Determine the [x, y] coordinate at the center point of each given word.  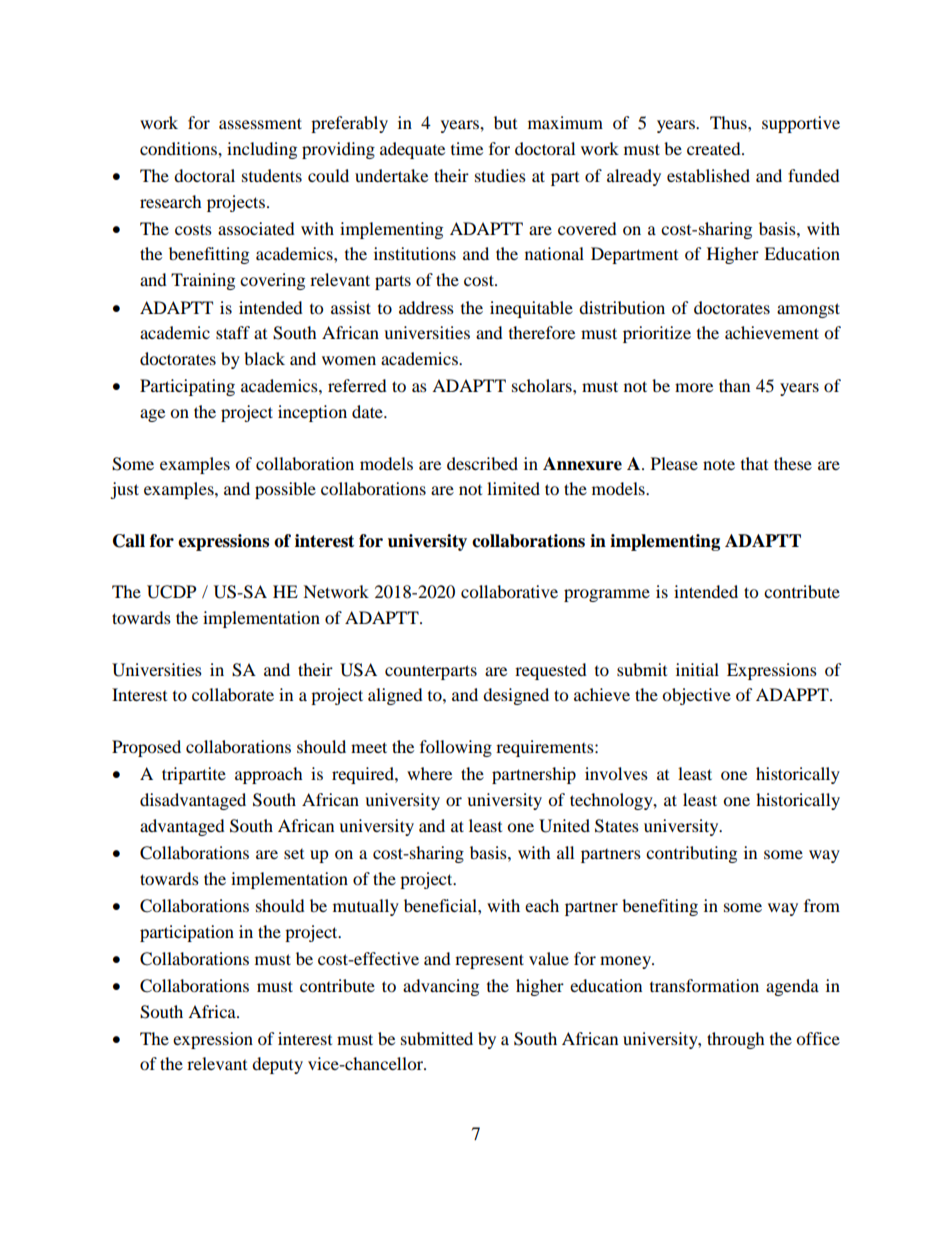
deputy [277, 1065]
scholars [543, 385]
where [429, 773]
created [715, 148]
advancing [441, 987]
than [734, 385]
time [467, 148]
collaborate [233, 694]
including [262, 150]
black [264, 358]
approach [269, 775]
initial [697, 669]
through [736, 1040]
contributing [691, 854]
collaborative [509, 591]
